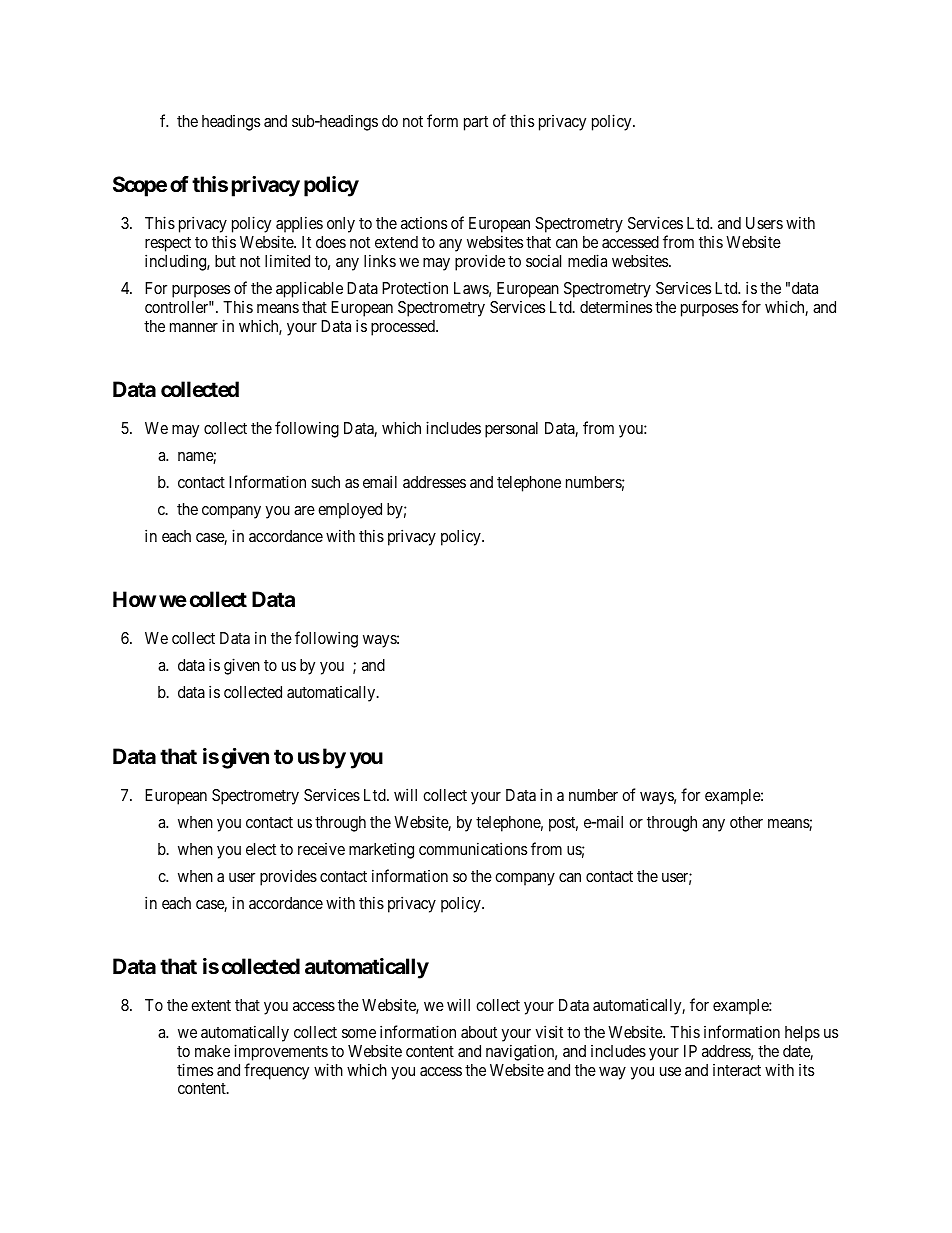 This page has height=1233, width=952. What do you see at coordinates (746, 822) in the page?
I see `other` at bounding box center [746, 822].
